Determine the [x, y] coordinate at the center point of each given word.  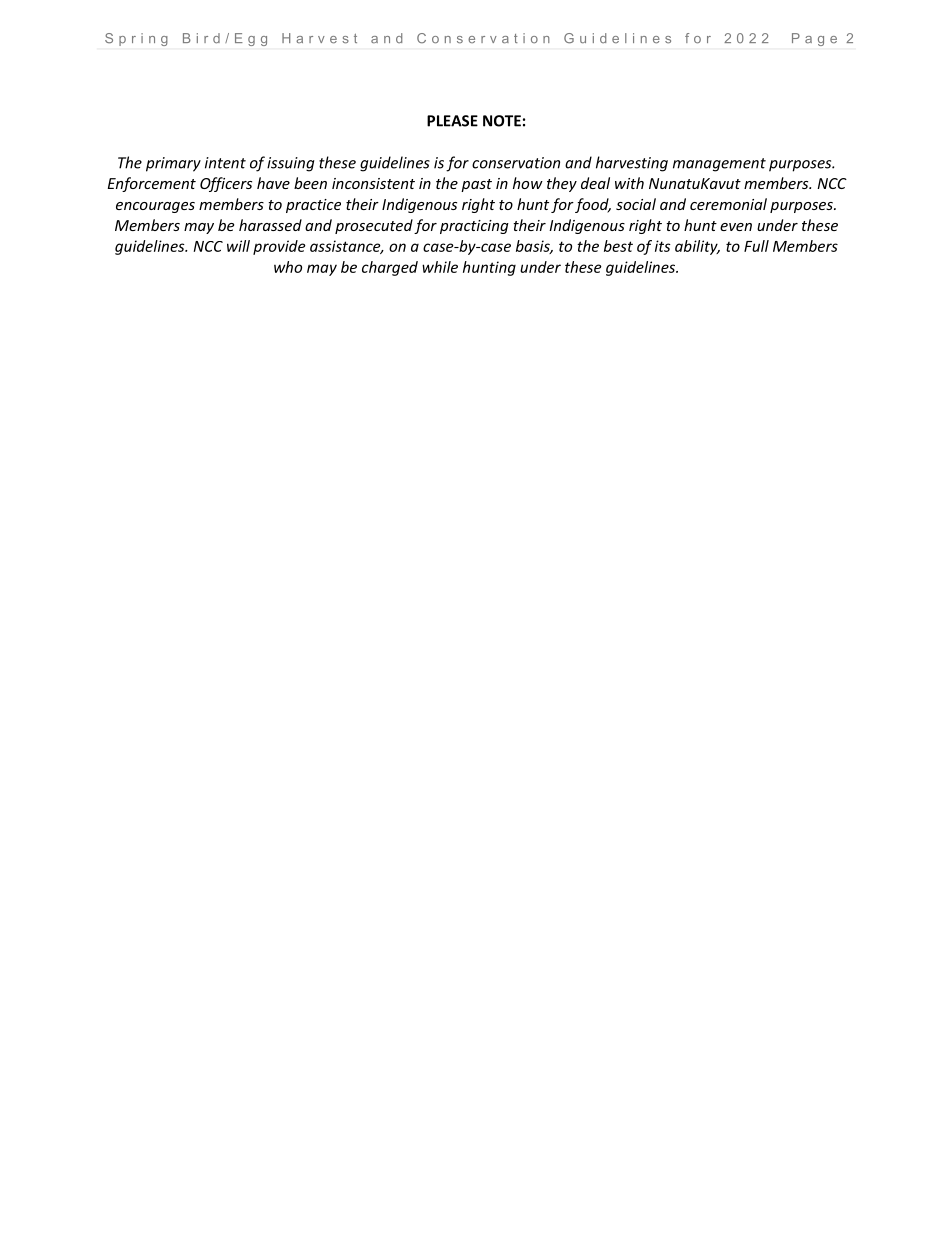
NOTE [502, 121]
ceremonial [728, 204]
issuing [291, 164]
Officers [226, 184]
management [719, 165]
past [476, 185]
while [440, 267]
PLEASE [452, 121]
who [288, 267]
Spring [136, 39]
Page [814, 39]
